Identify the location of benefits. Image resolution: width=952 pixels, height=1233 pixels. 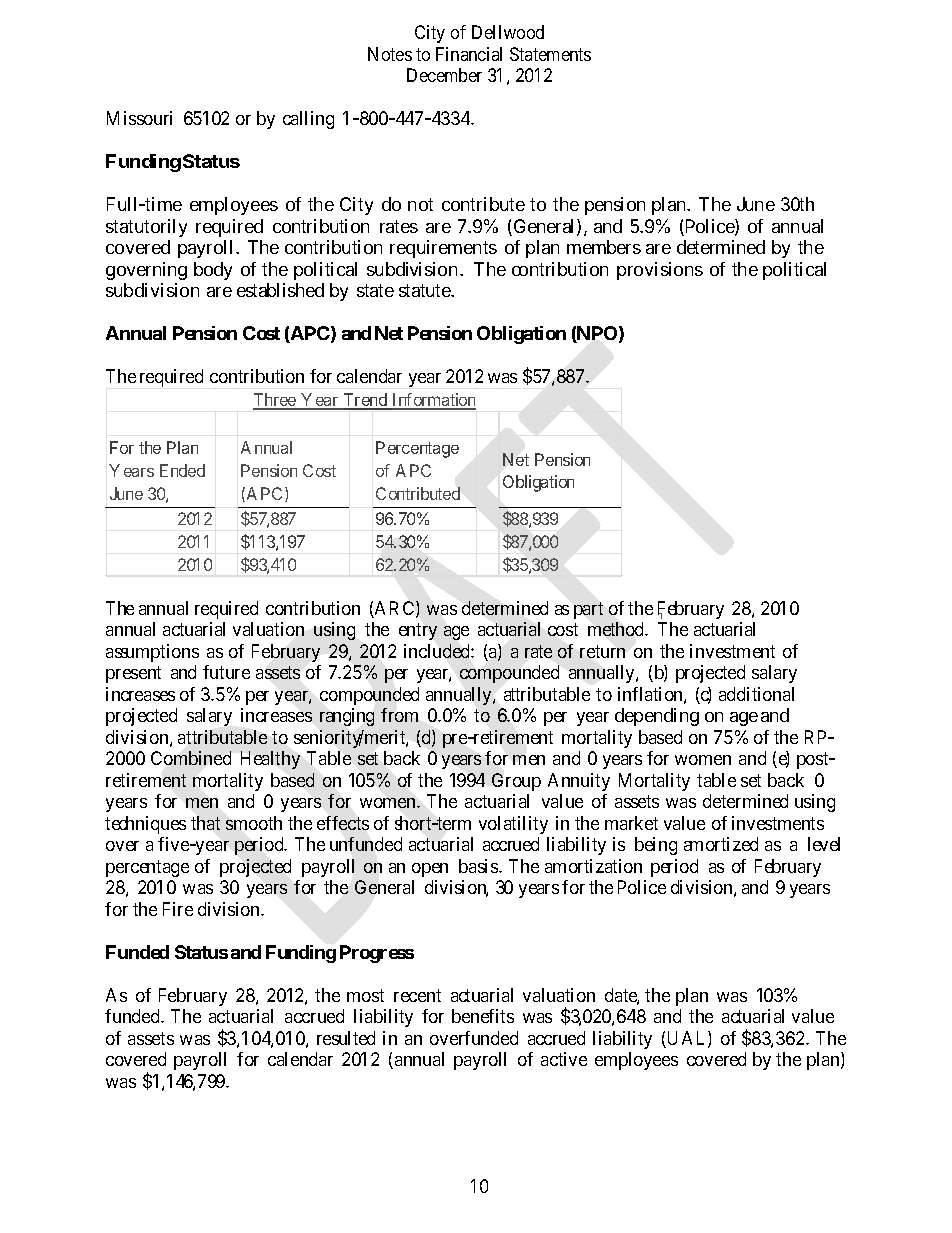
(483, 1016).
